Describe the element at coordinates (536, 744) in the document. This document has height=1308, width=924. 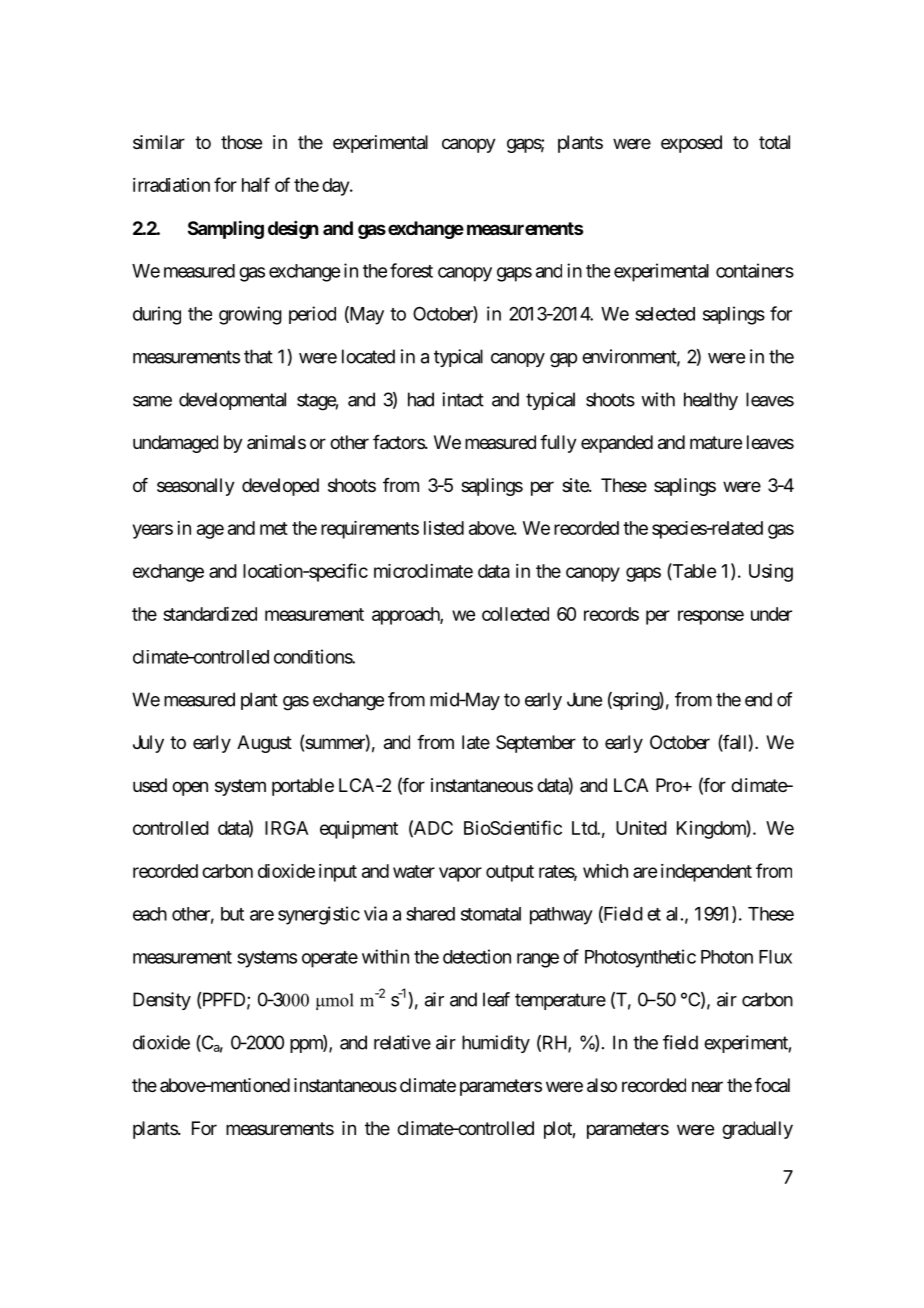
I see `September` at that location.
